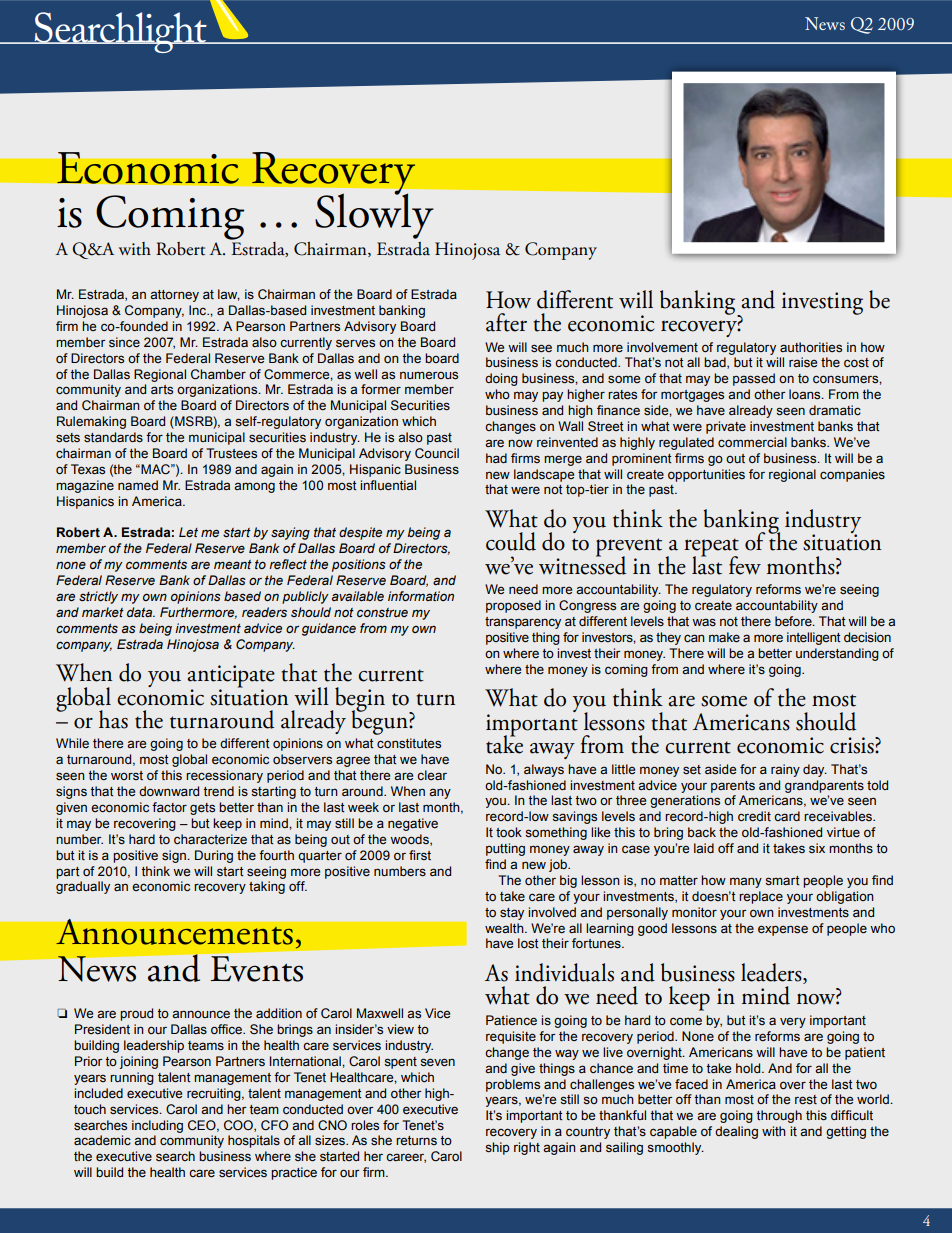  What do you see at coordinates (505, 849) in the document?
I see `putting` at bounding box center [505, 849].
